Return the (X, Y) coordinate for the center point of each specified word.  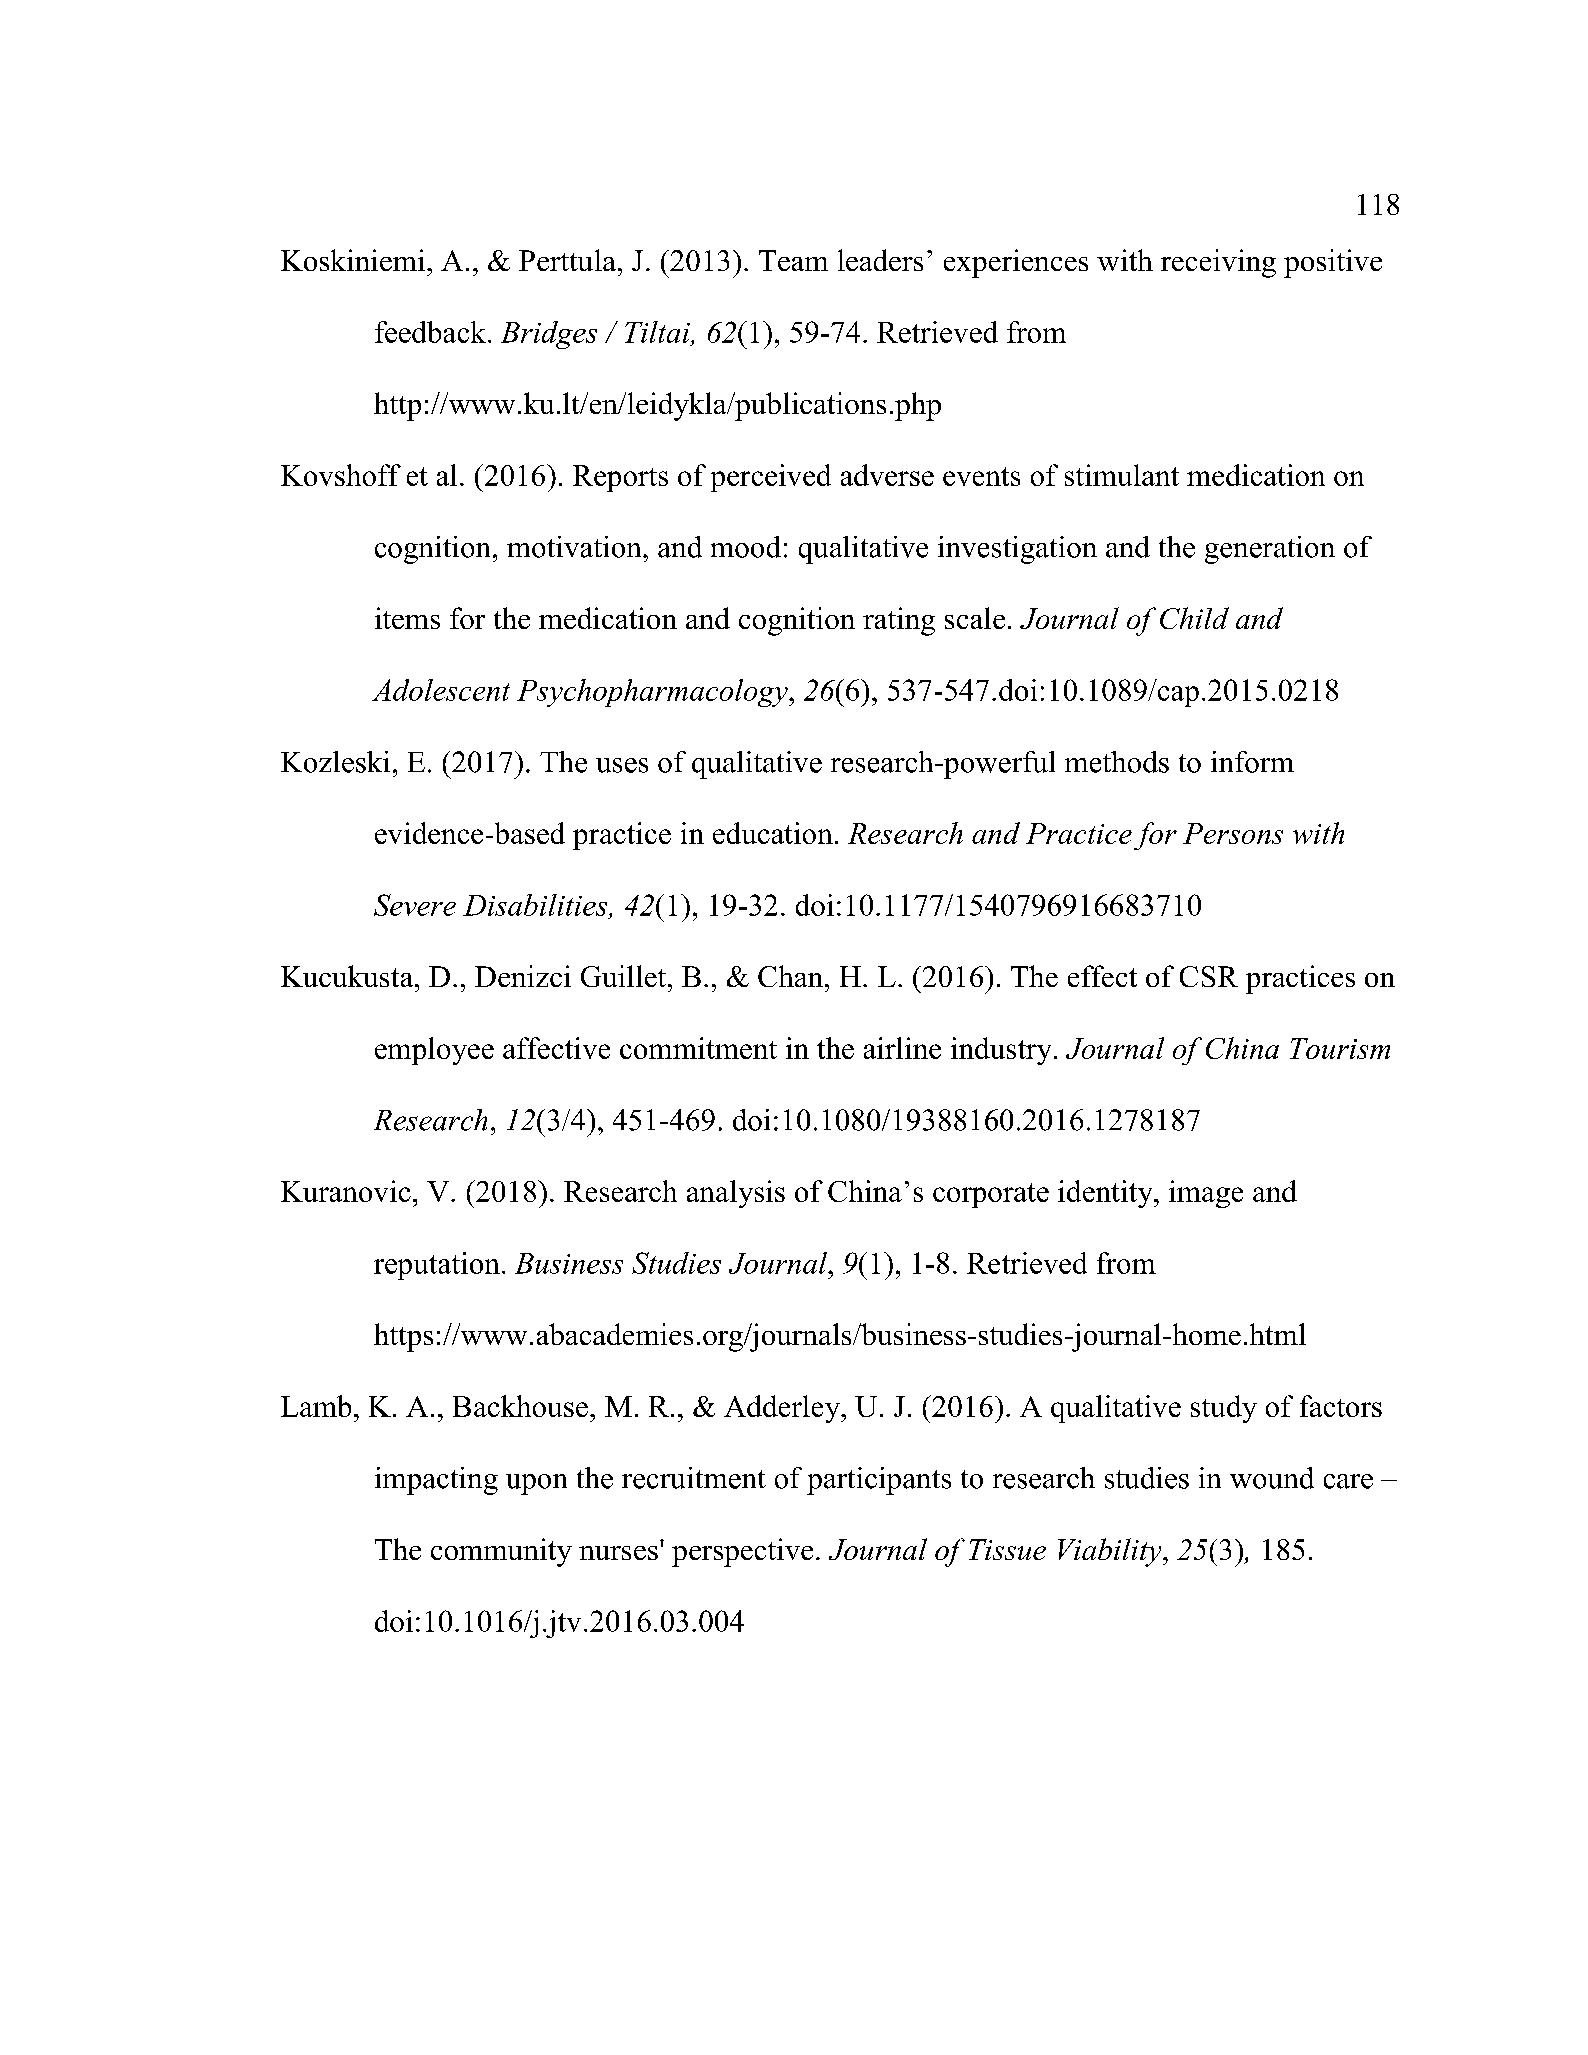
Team (793, 260)
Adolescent (441, 690)
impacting (436, 1481)
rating (899, 621)
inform (1252, 762)
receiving (1218, 263)
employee (434, 1051)
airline (902, 1048)
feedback (430, 332)
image (1206, 1194)
